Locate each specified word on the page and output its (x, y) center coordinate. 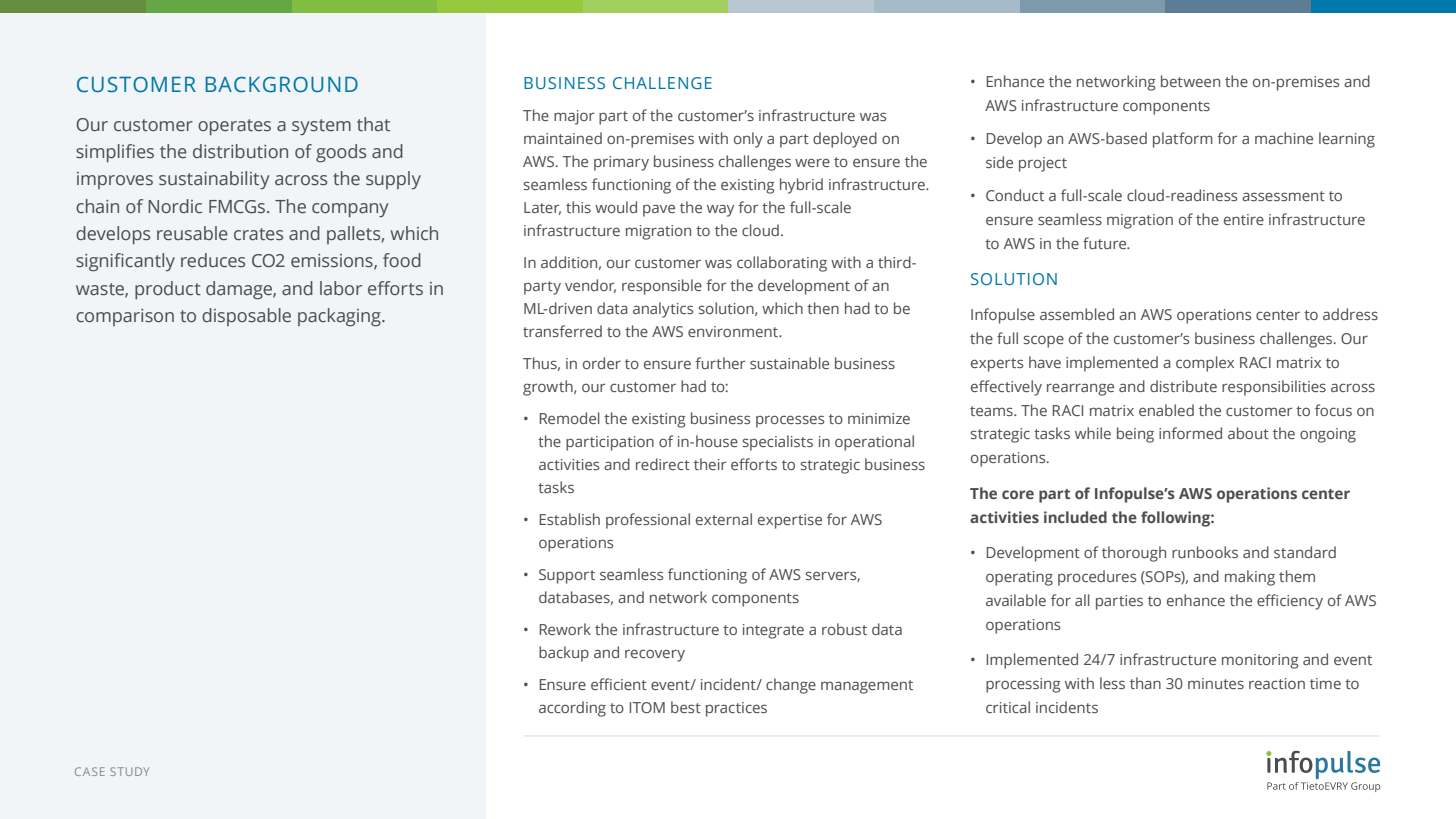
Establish (569, 519)
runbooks (1205, 552)
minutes (1216, 683)
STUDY (130, 771)
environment (734, 331)
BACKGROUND (282, 85)
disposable (246, 317)
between (1190, 81)
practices (736, 709)
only (748, 140)
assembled (1077, 314)
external (724, 519)
